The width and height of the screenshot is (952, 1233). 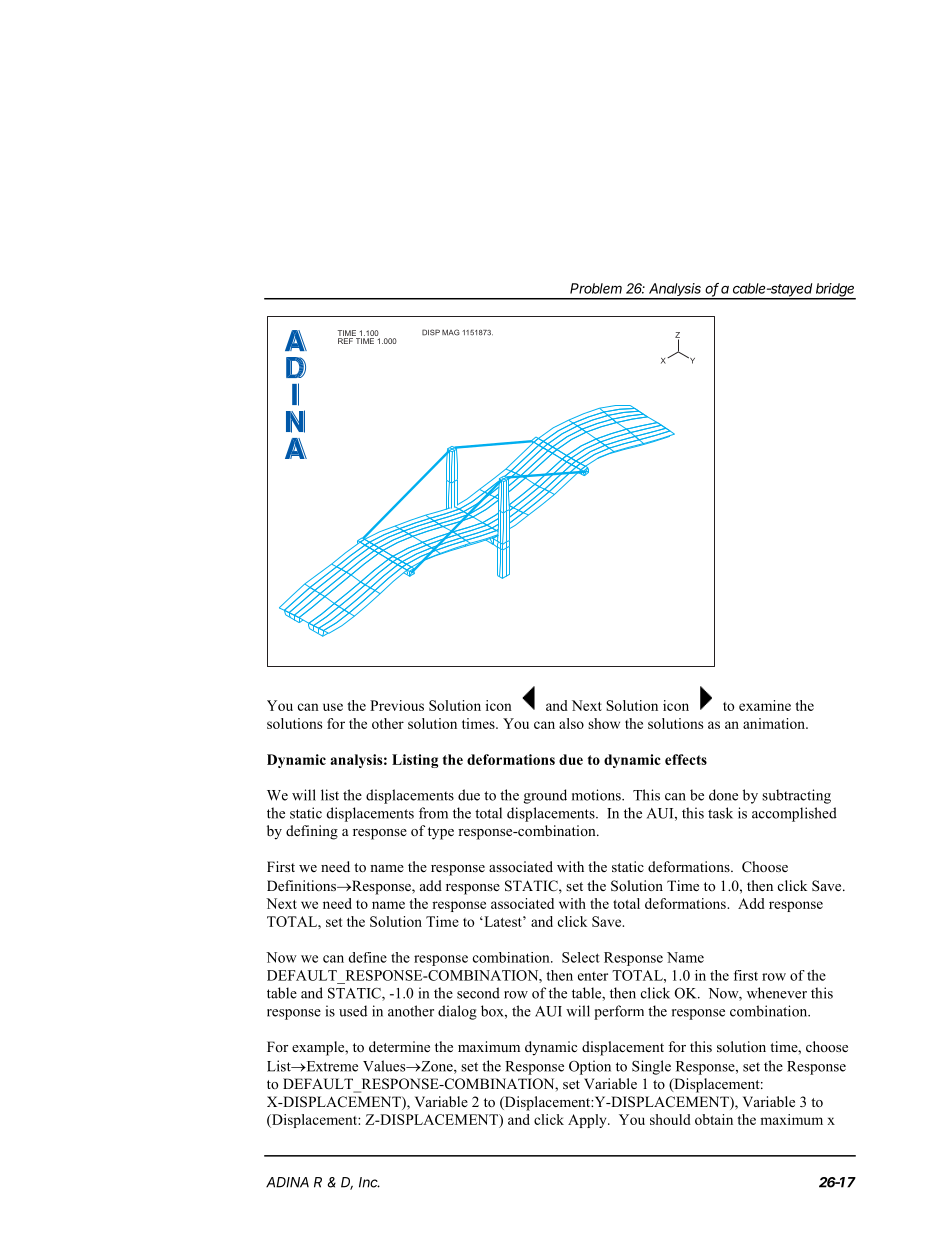 What do you see at coordinates (345, 341) in the screenshot?
I see `REF` at bounding box center [345, 341].
